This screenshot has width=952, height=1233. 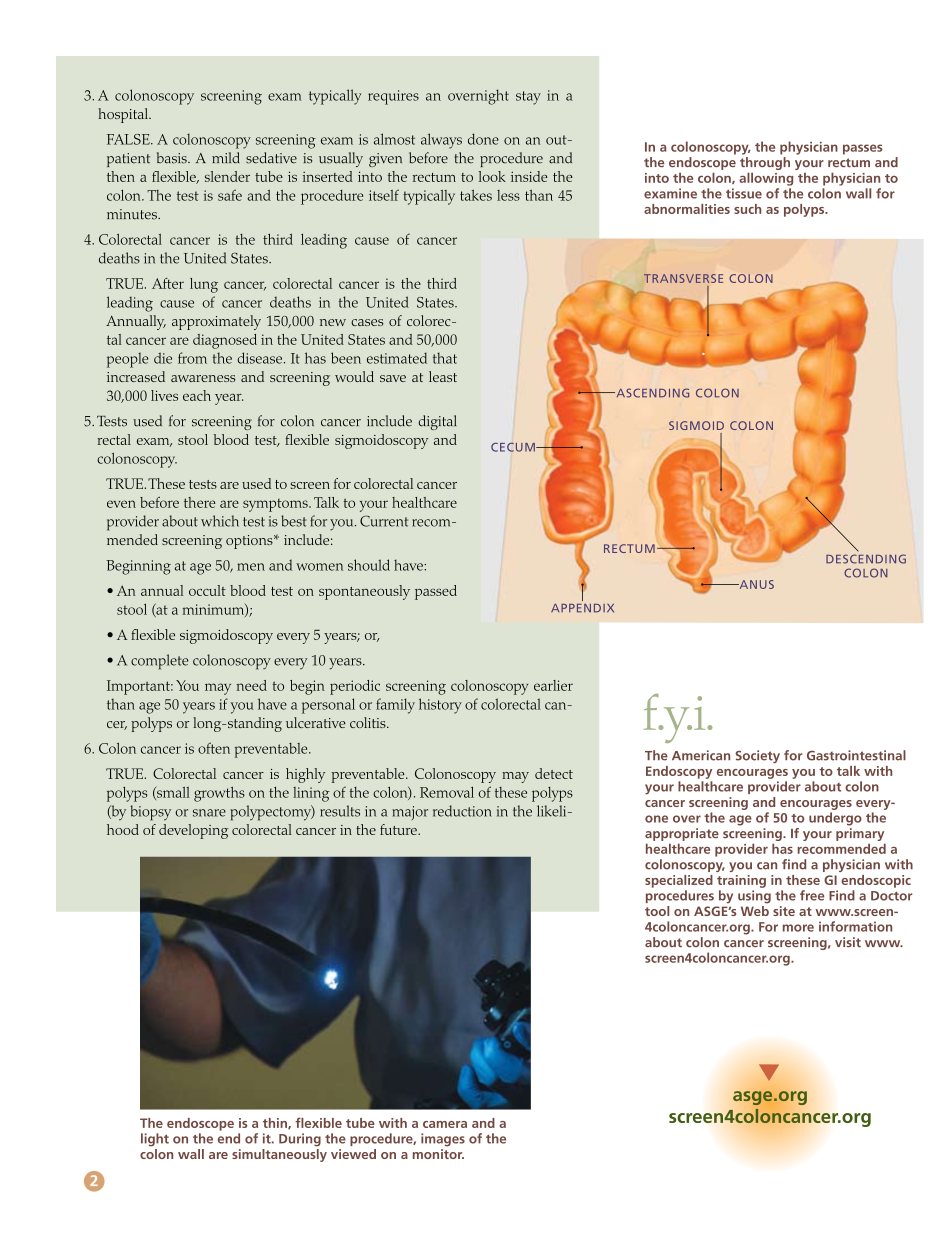 I want to click on occult, so click(x=207, y=590).
